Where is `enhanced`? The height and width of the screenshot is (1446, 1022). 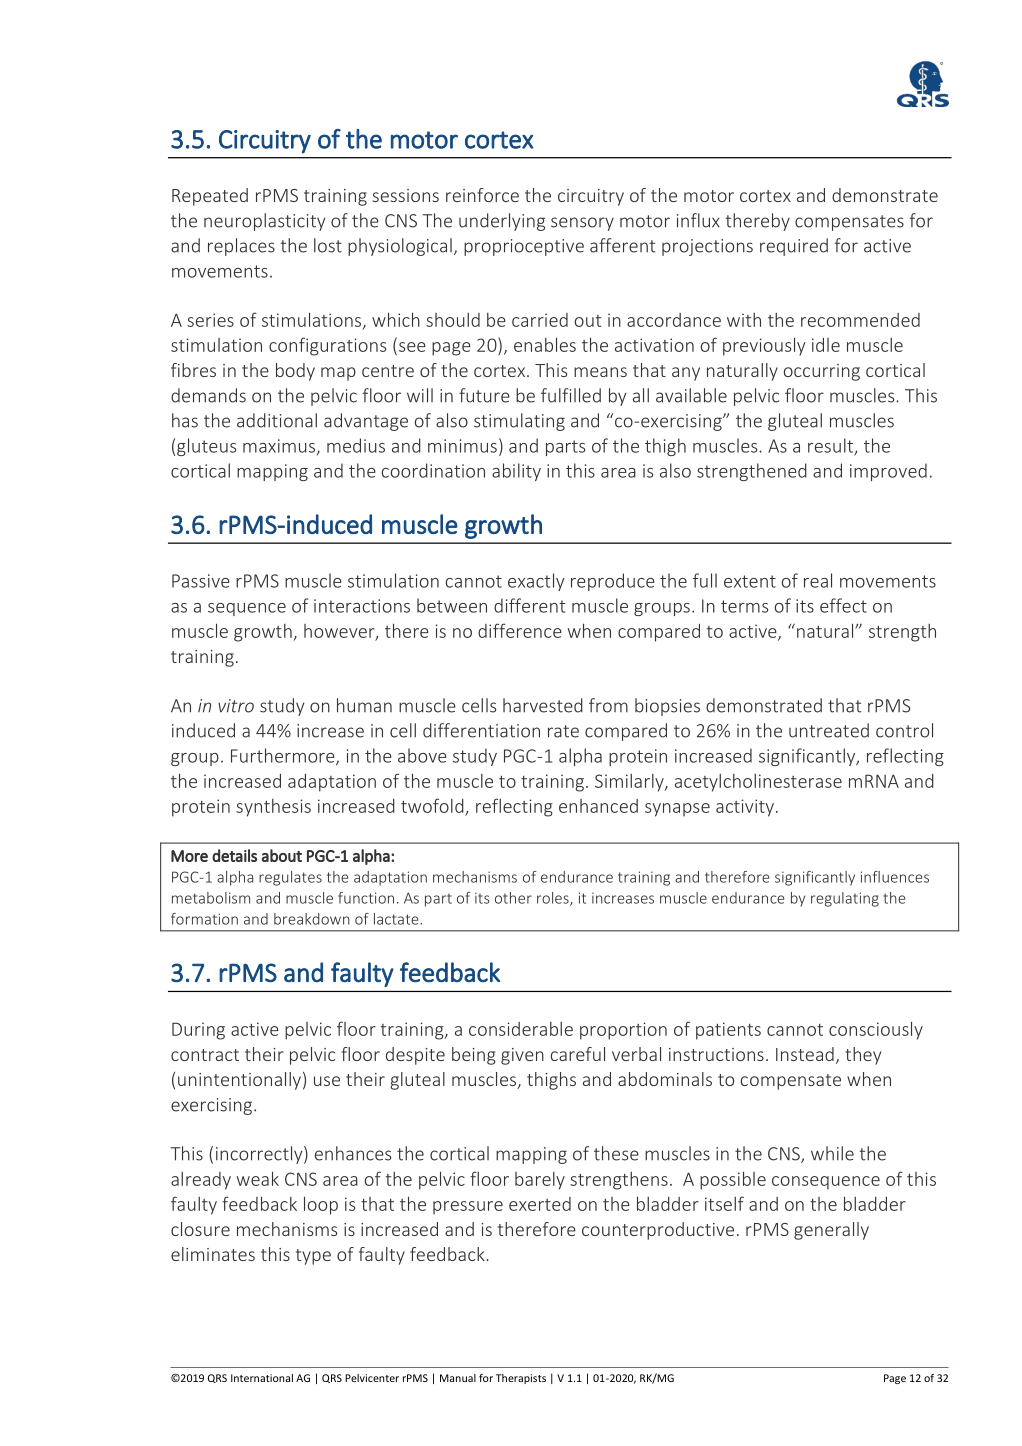 enhanced is located at coordinates (598, 806).
